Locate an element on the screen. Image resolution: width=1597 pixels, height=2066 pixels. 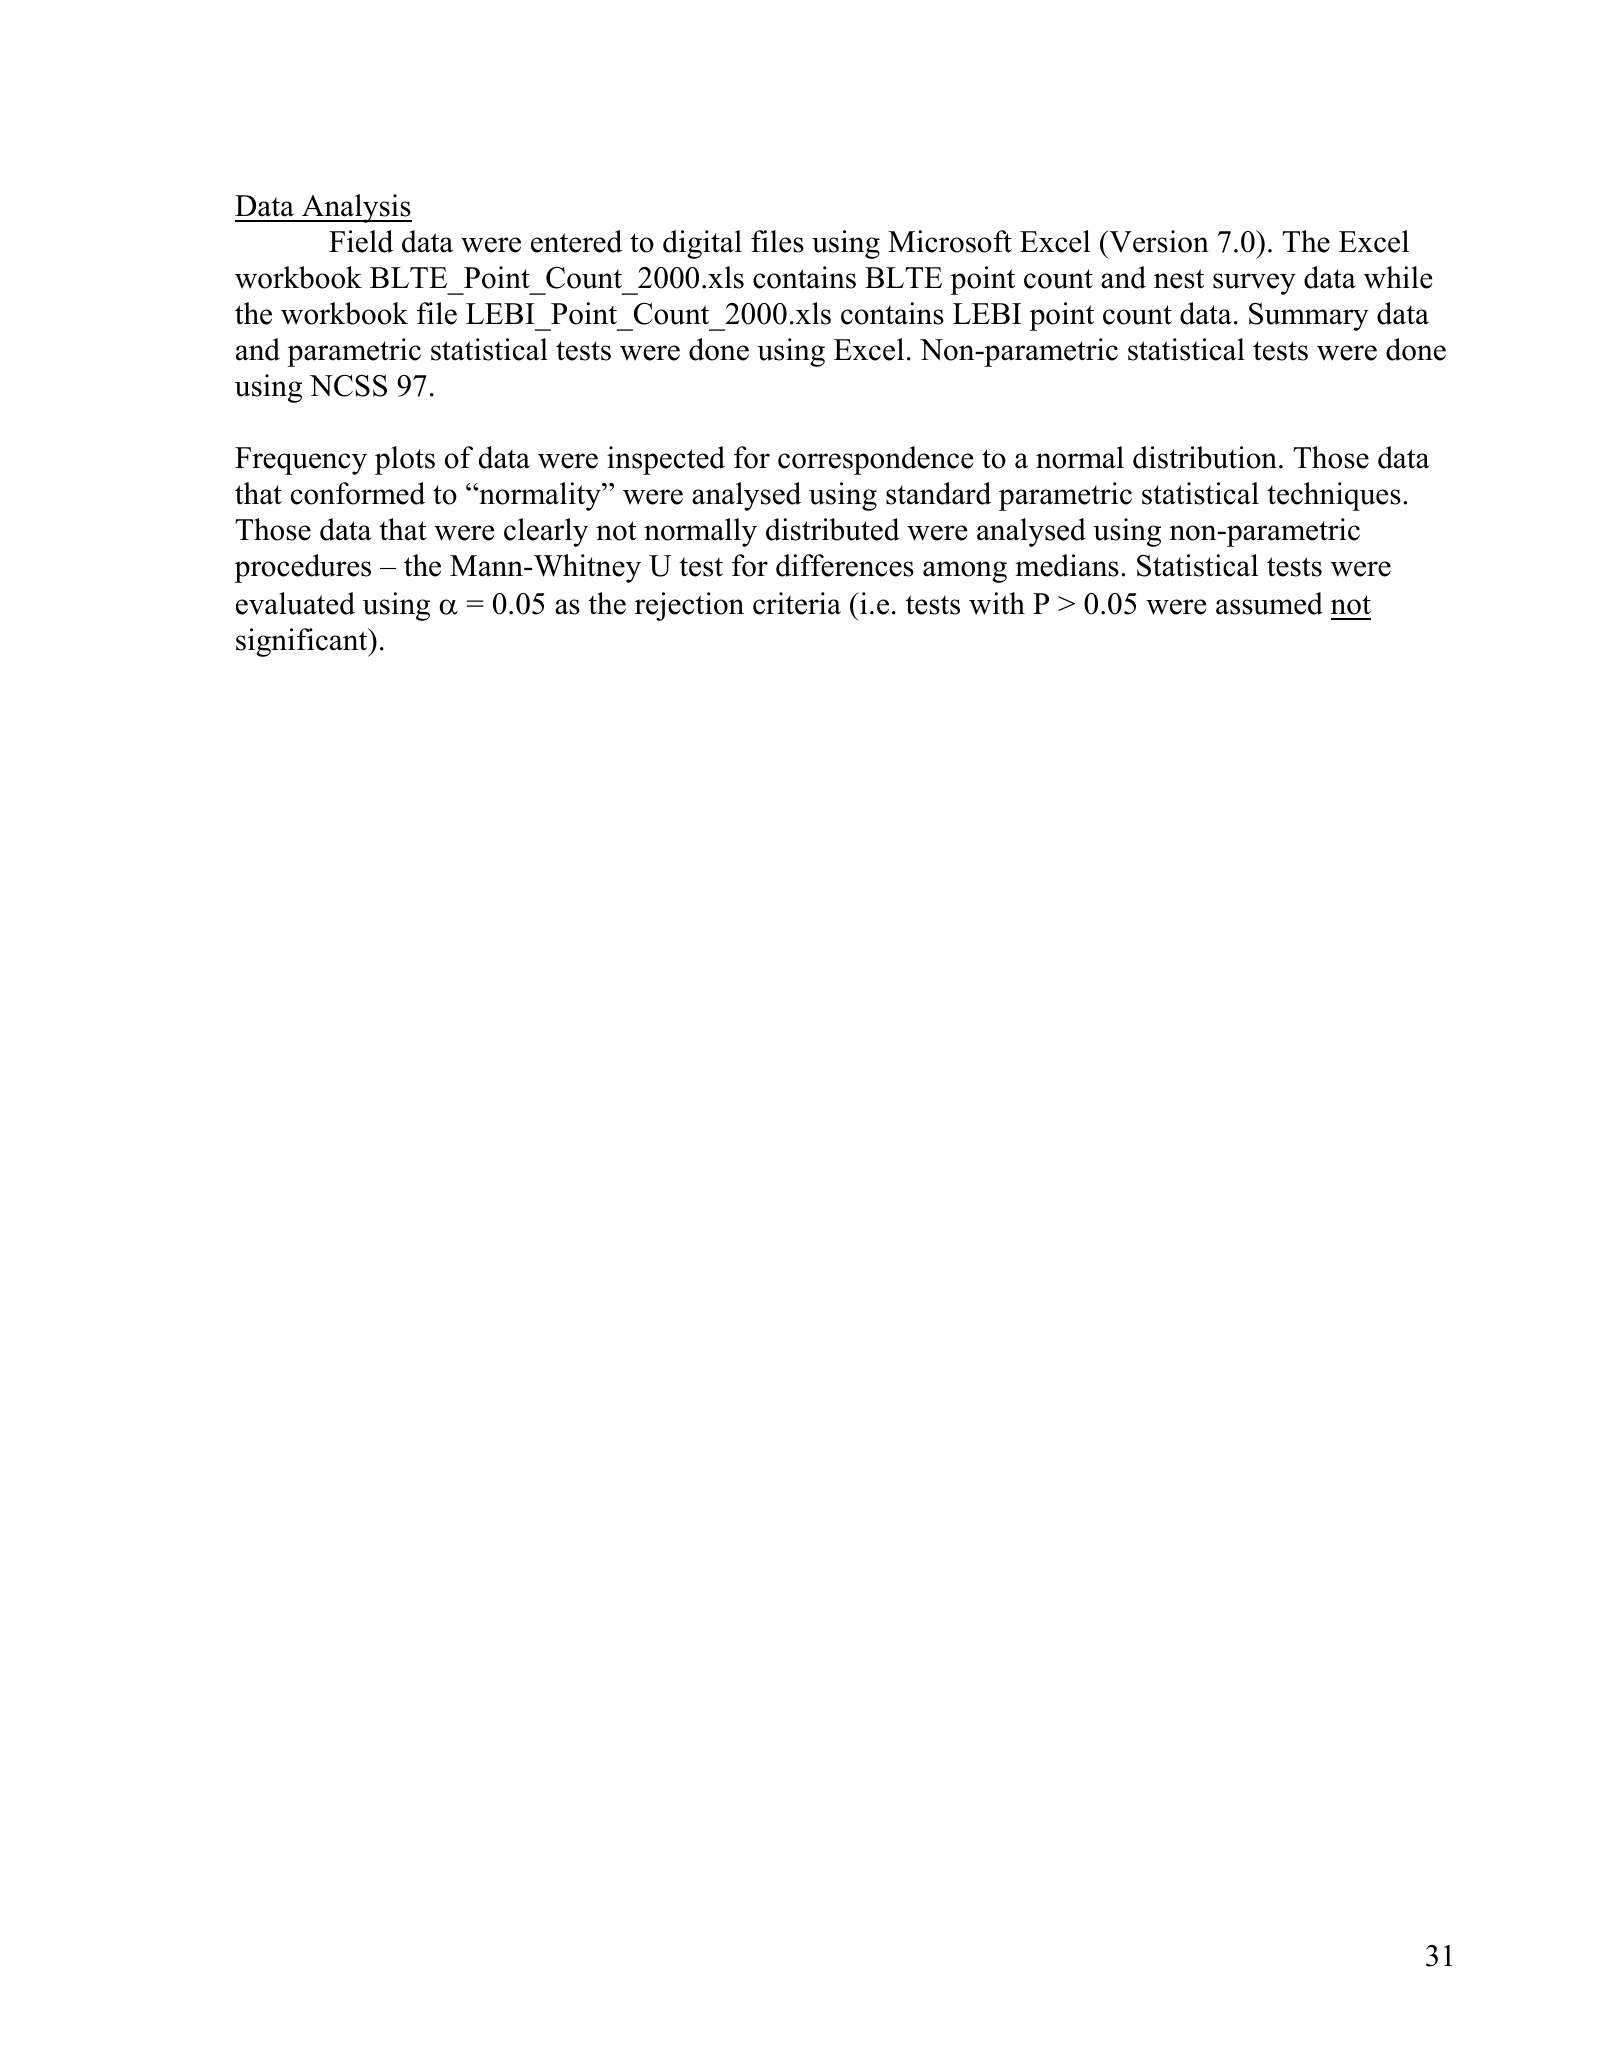
Version is located at coordinates (1158, 241).
